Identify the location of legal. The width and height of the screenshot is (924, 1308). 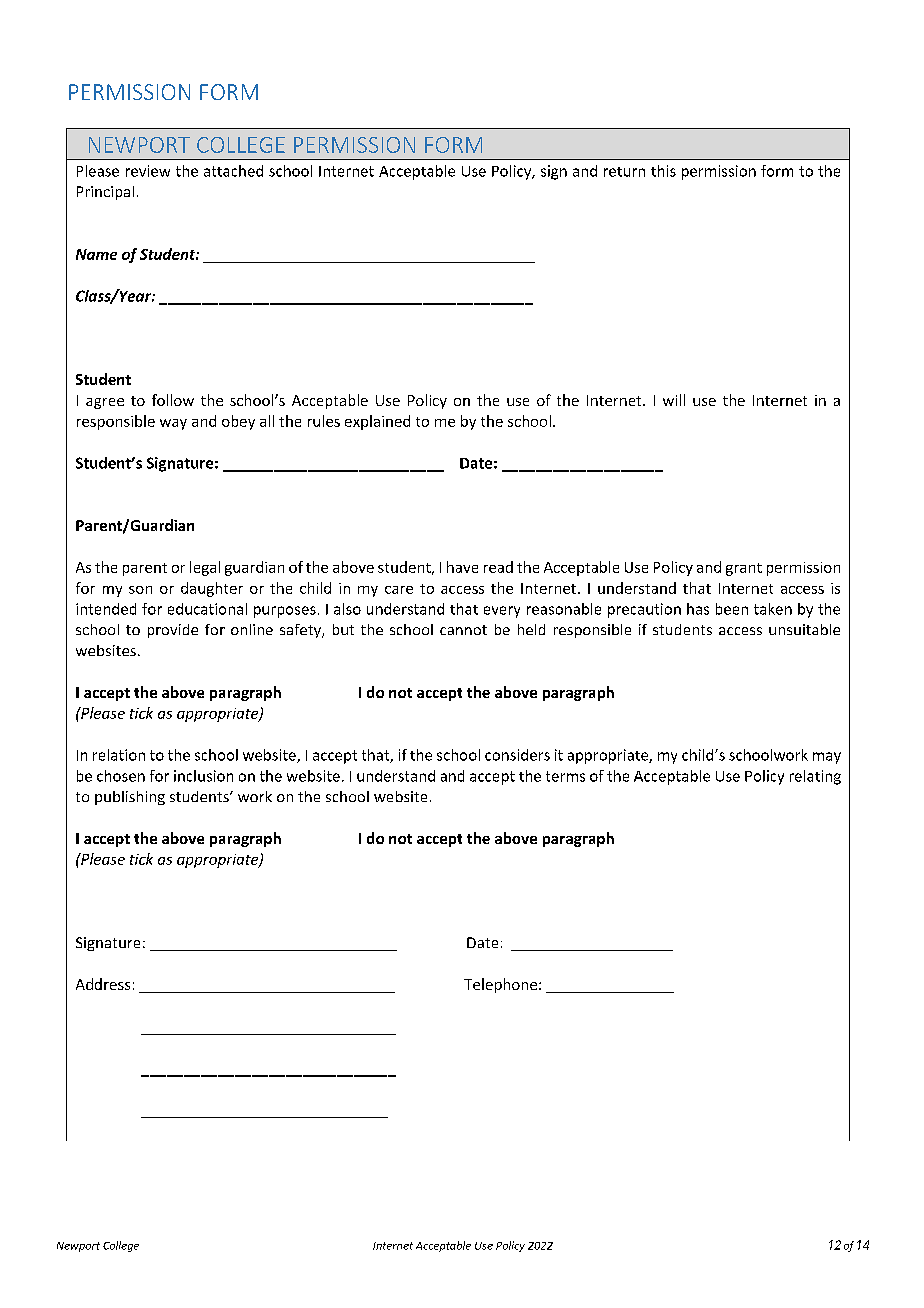
(205, 568).
